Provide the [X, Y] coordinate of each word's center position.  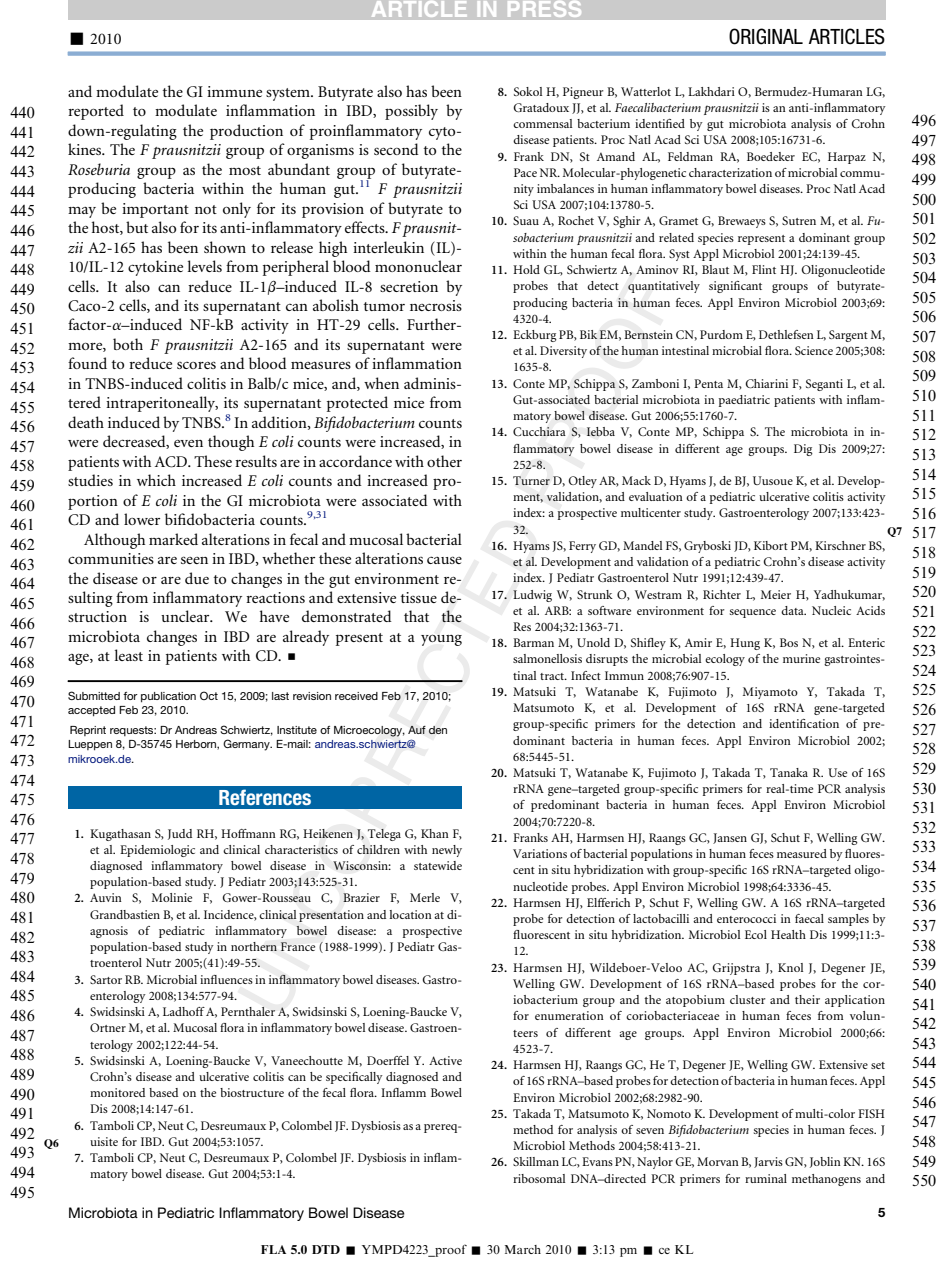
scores [196, 365]
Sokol [528, 91]
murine [801, 658]
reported [96, 112]
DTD [326, 1249]
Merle [425, 897]
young [441, 640]
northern [254, 946]
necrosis [436, 305]
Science [814, 350]
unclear [186, 616]
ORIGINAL [766, 36]
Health [788, 934]
